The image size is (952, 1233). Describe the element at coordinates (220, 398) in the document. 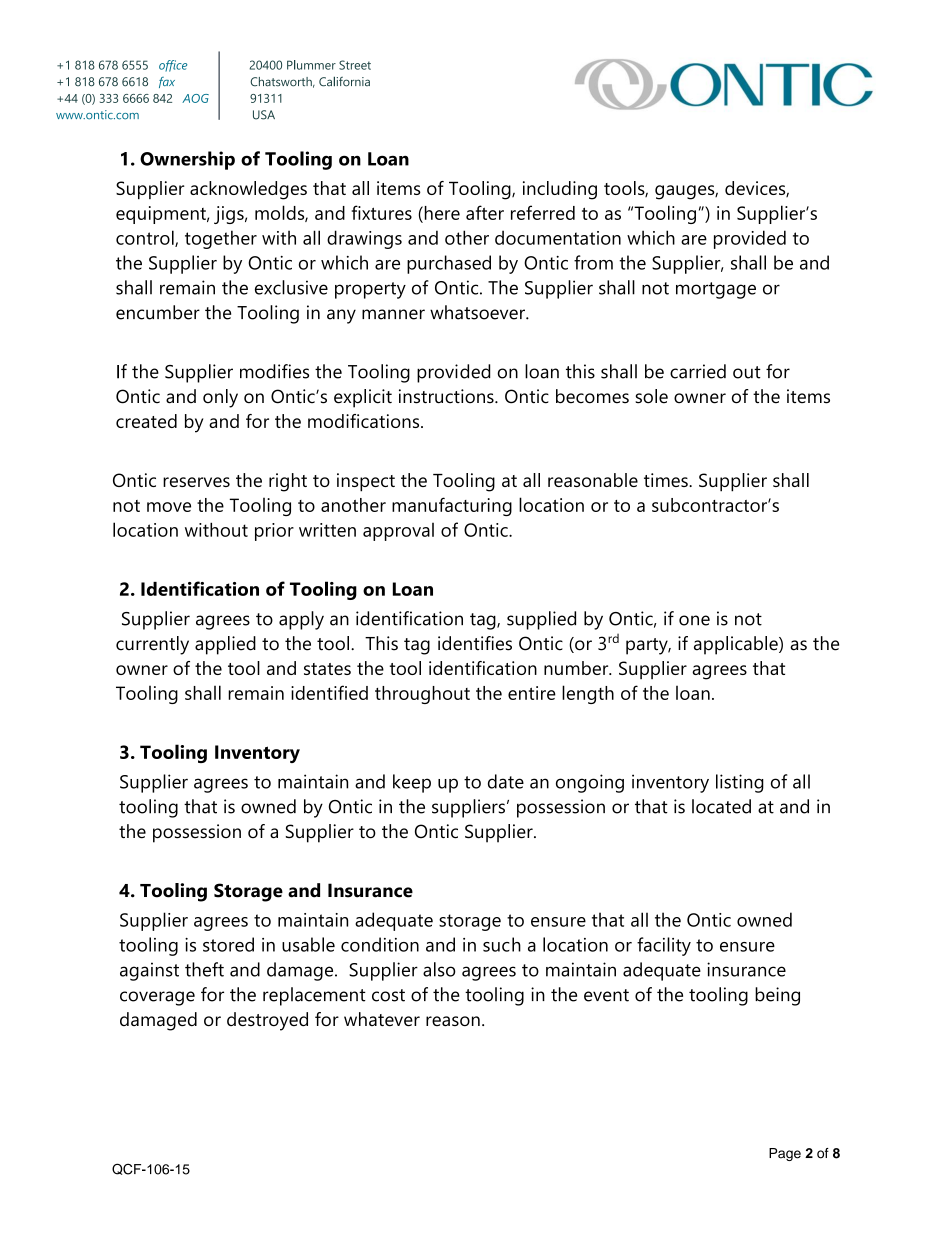

I see `only` at that location.
